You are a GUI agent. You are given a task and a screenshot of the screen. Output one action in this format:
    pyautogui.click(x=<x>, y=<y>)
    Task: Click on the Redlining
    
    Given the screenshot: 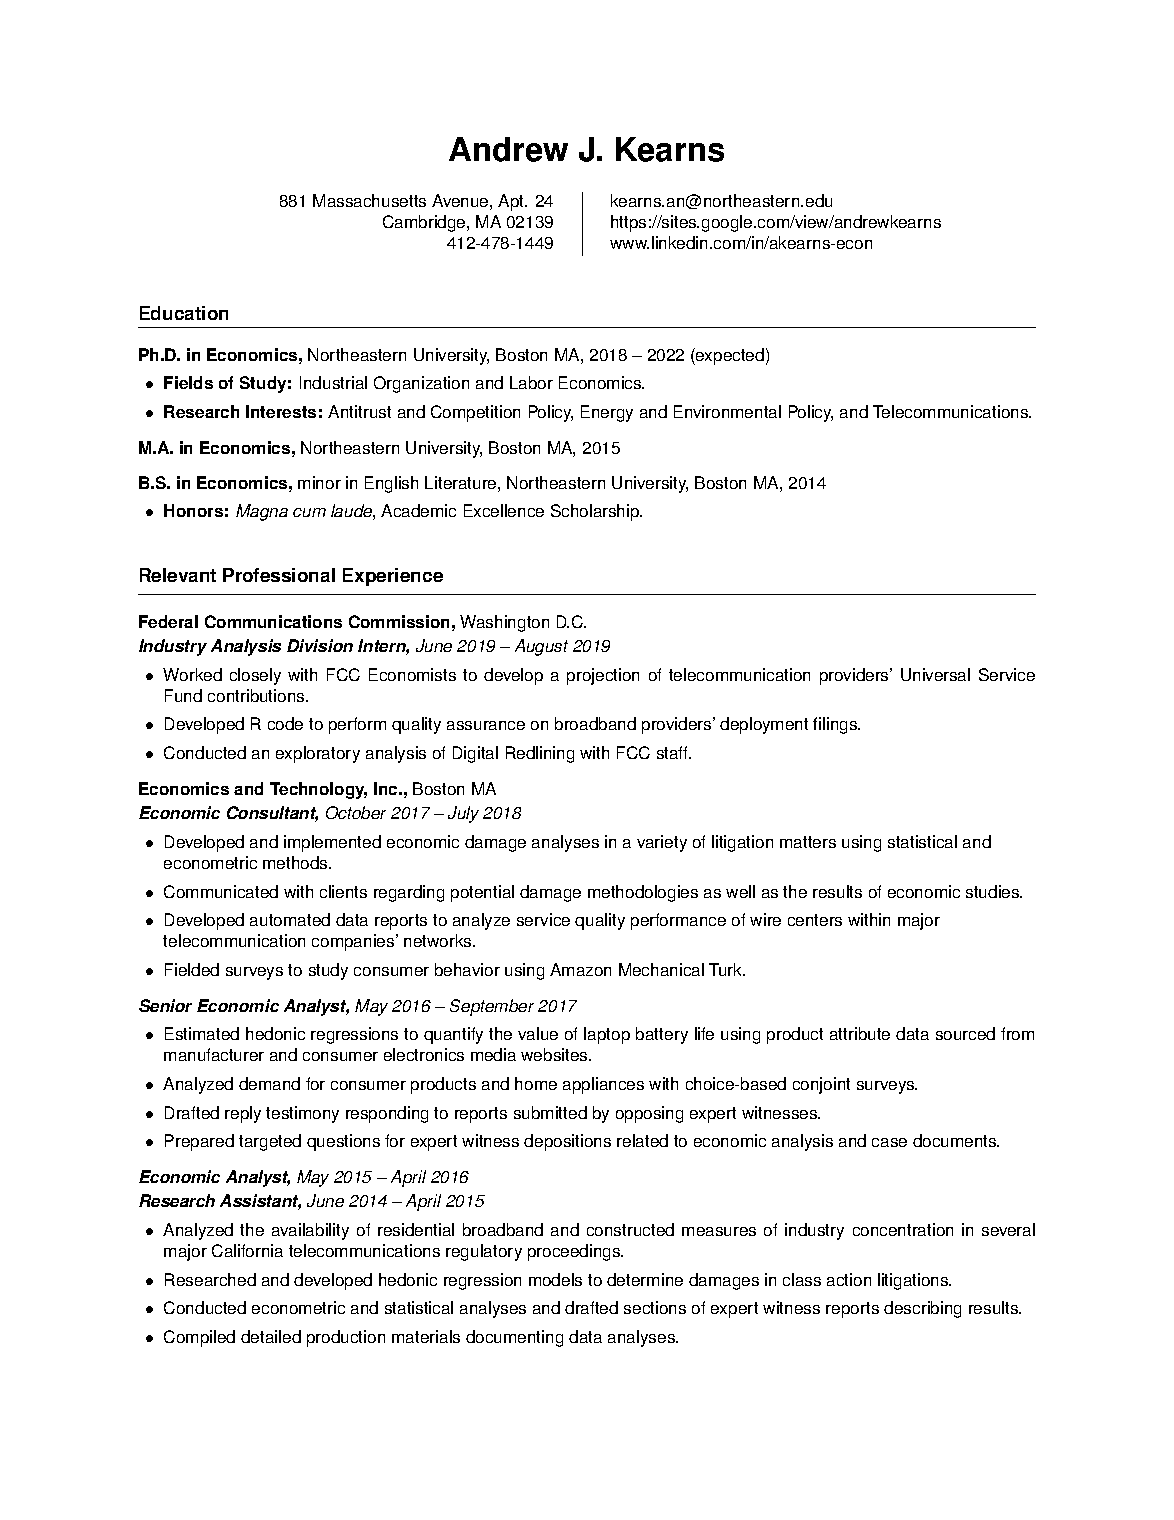 What is the action you would take?
    pyautogui.click(x=540, y=754)
